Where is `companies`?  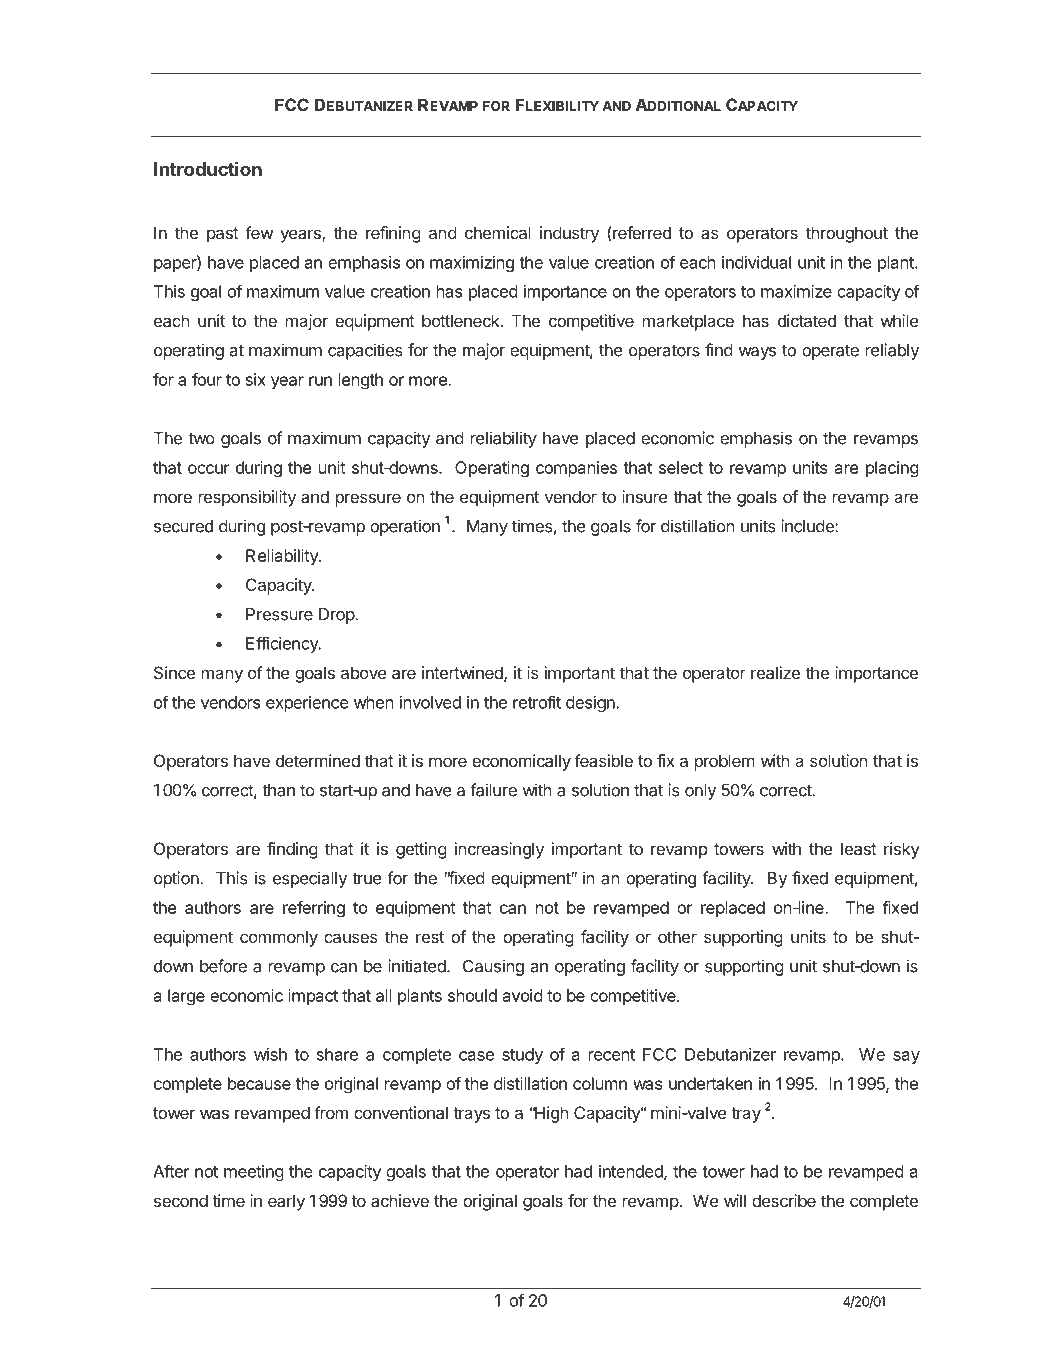
companies is located at coordinates (576, 469).
